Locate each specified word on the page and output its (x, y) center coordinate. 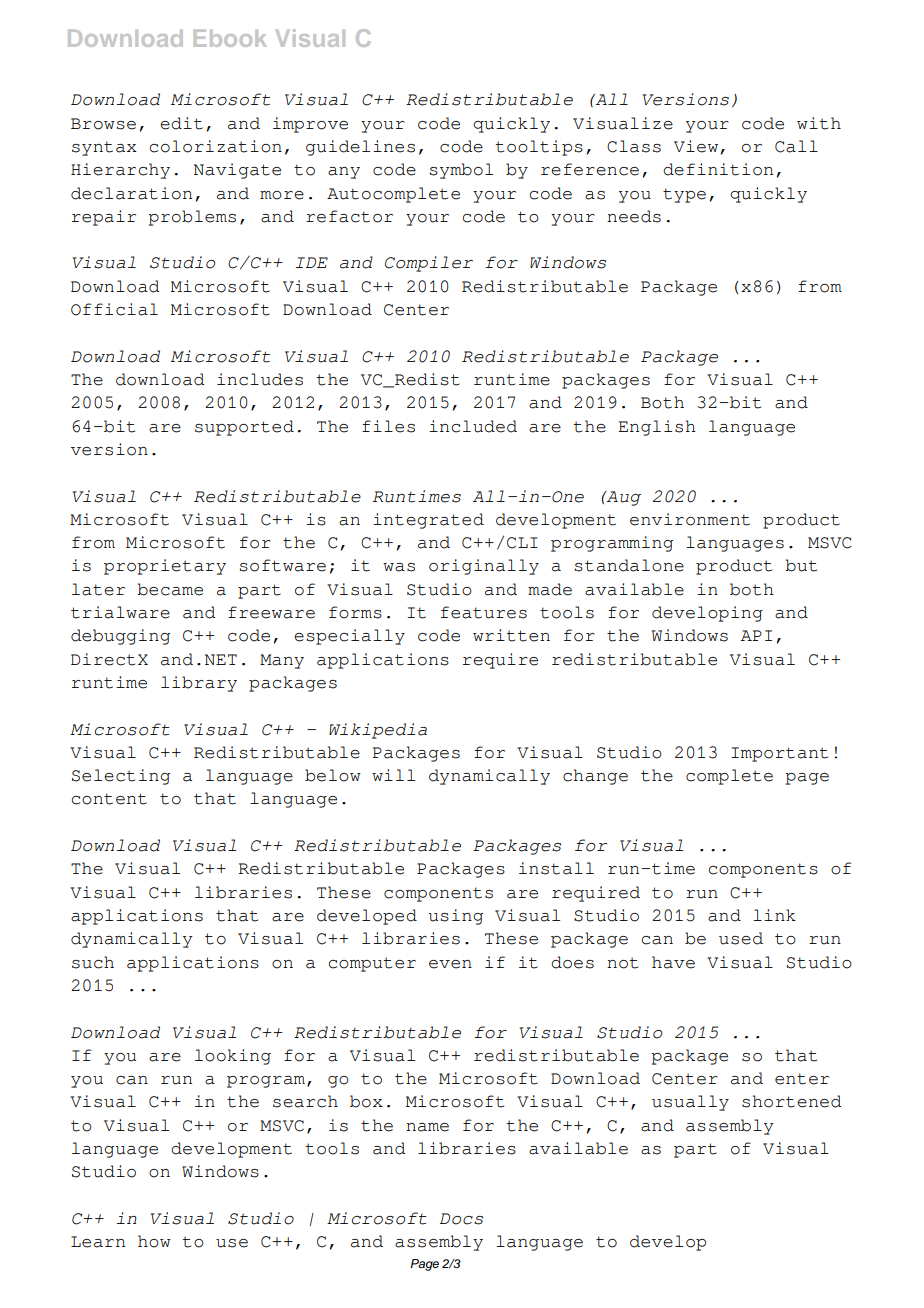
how (154, 1241)
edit (181, 123)
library (199, 684)
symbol (461, 171)
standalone (629, 565)
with (819, 123)
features (484, 612)
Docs (461, 1219)
